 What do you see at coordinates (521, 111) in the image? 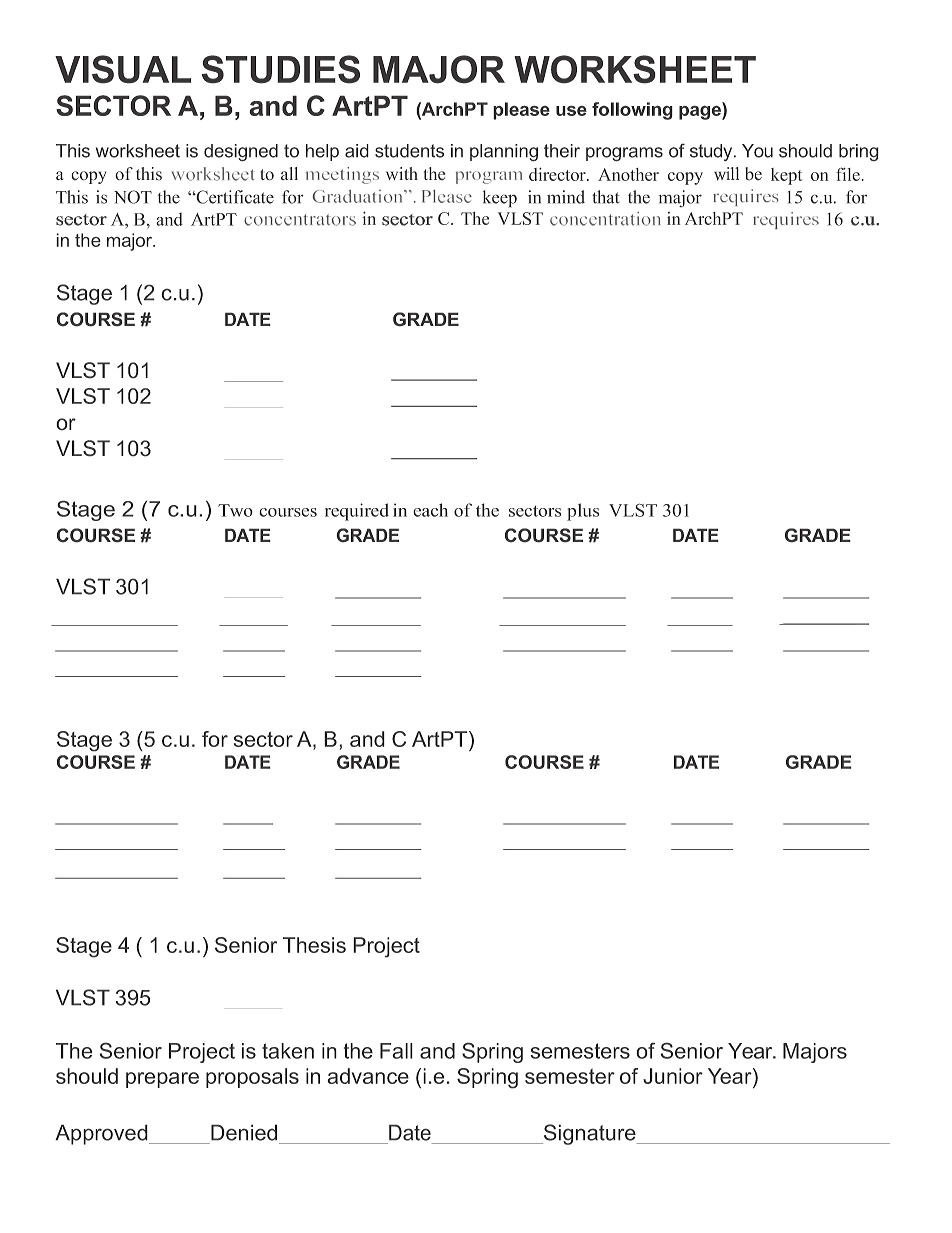
I see `please` at bounding box center [521, 111].
